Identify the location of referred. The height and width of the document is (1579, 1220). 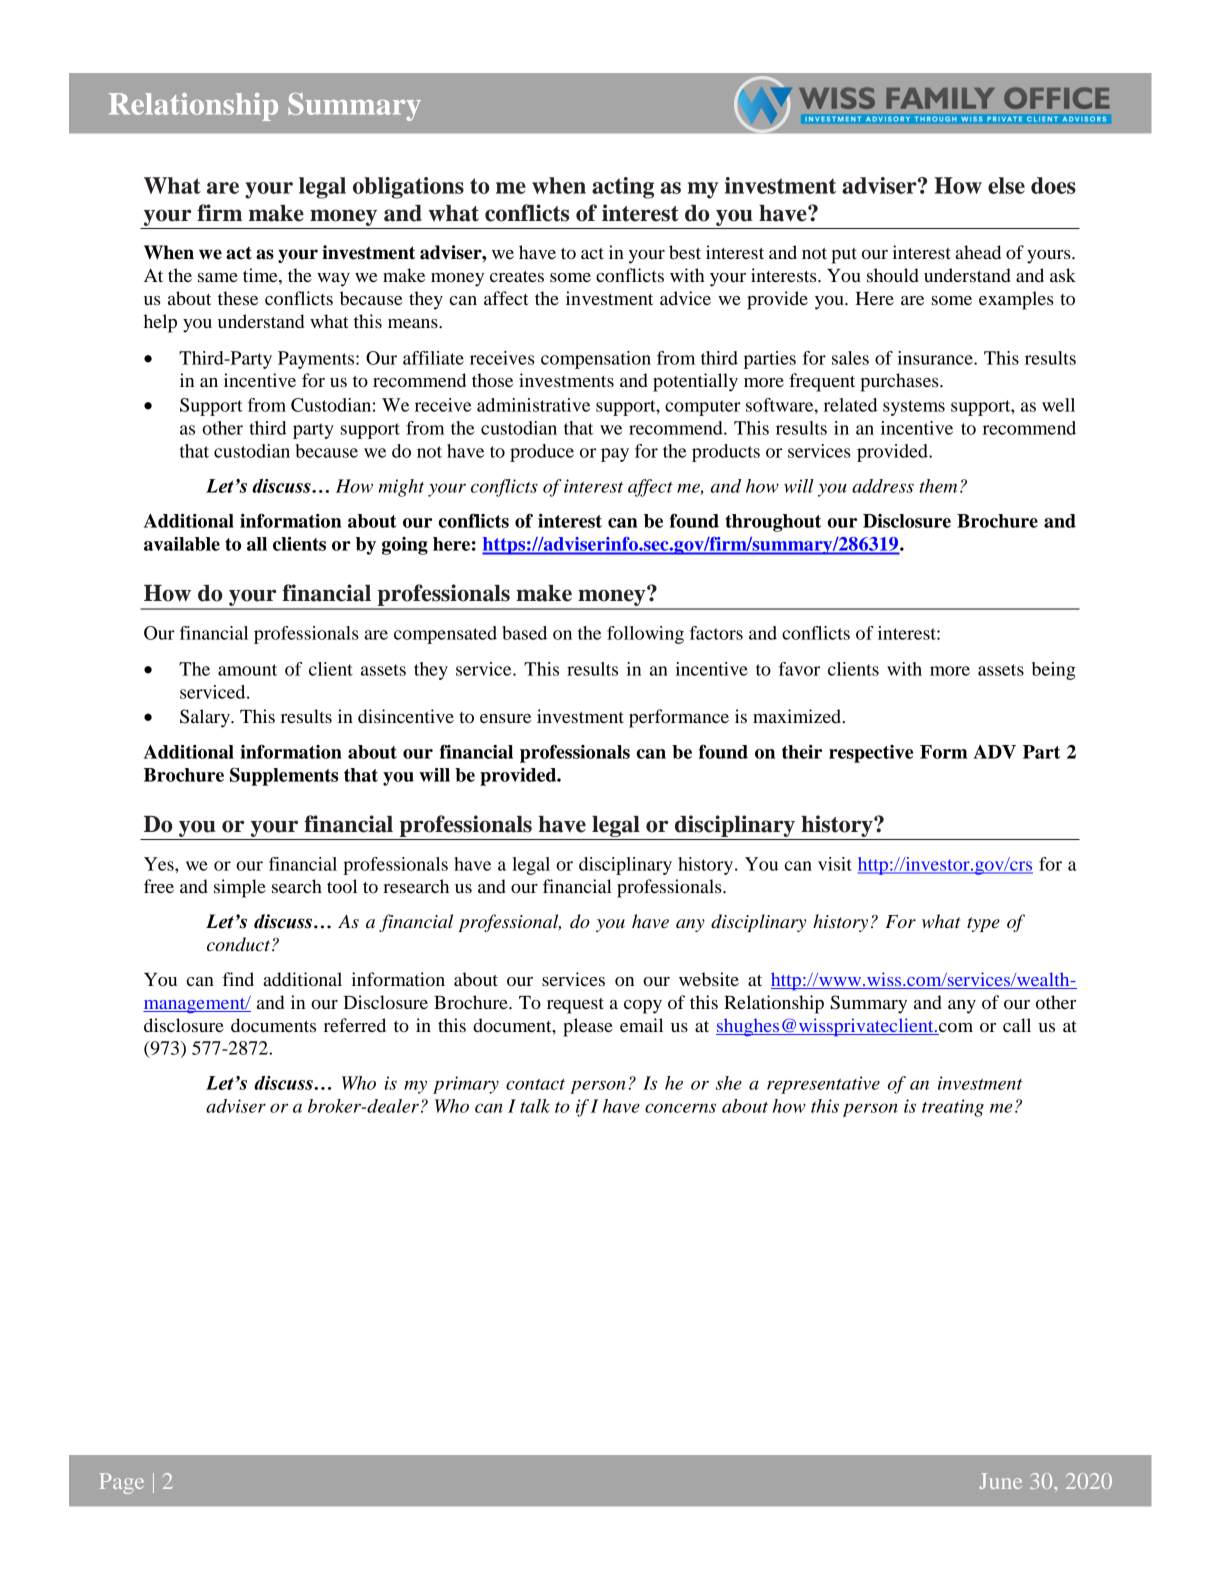
(355, 1025).
